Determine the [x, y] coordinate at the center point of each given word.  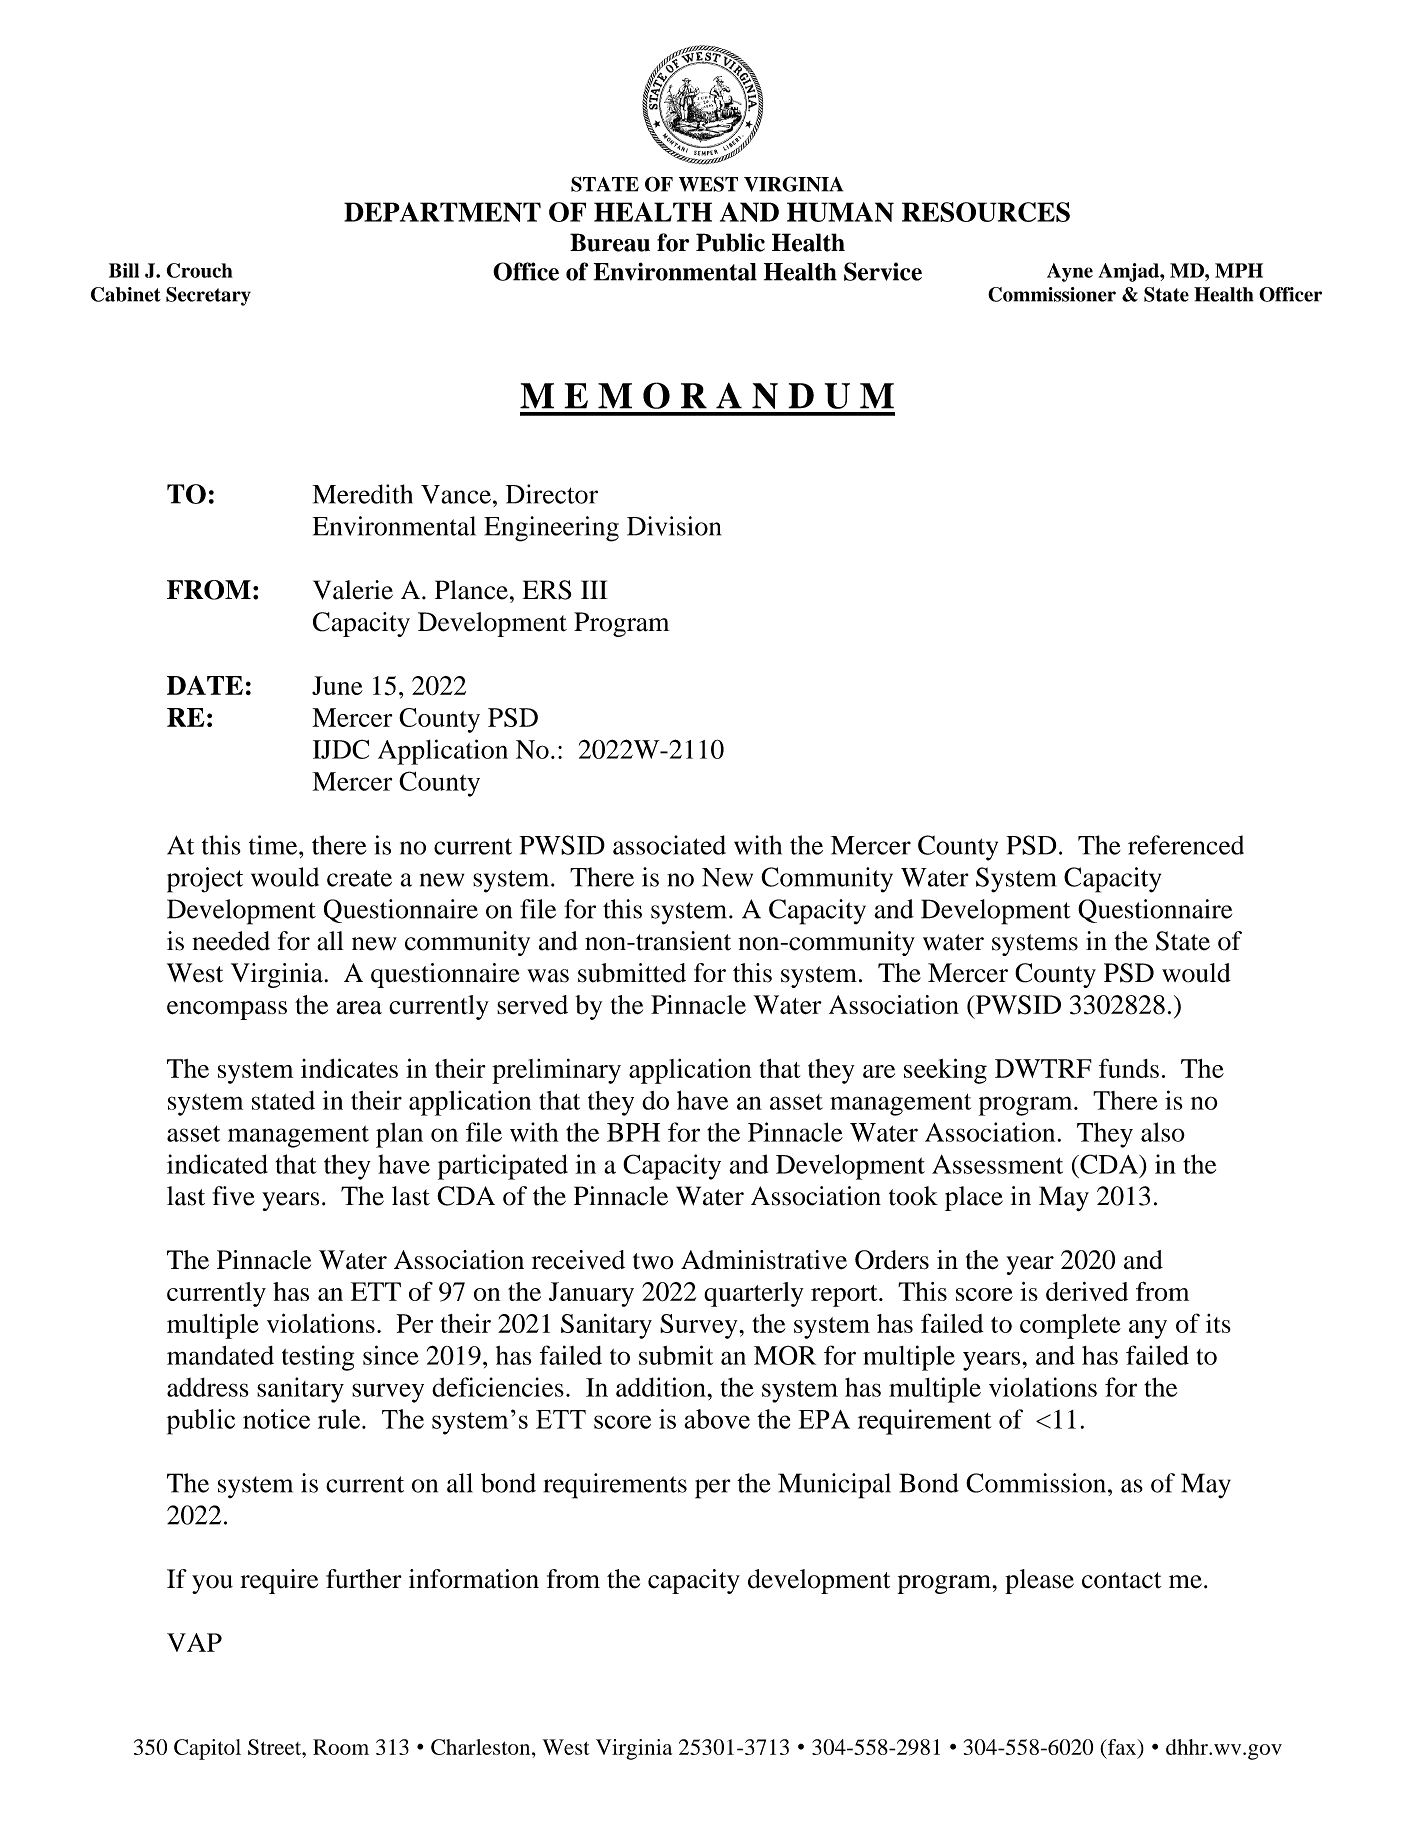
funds [1129, 1068]
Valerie [353, 590]
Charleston [482, 1747]
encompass [227, 1010]
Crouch [199, 270]
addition [662, 1387]
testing [318, 1358]
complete [1070, 1326]
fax [1122, 1747]
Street [276, 1747]
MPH [1239, 270]
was [548, 976]
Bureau [610, 242]
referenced [1186, 845]
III [594, 589]
